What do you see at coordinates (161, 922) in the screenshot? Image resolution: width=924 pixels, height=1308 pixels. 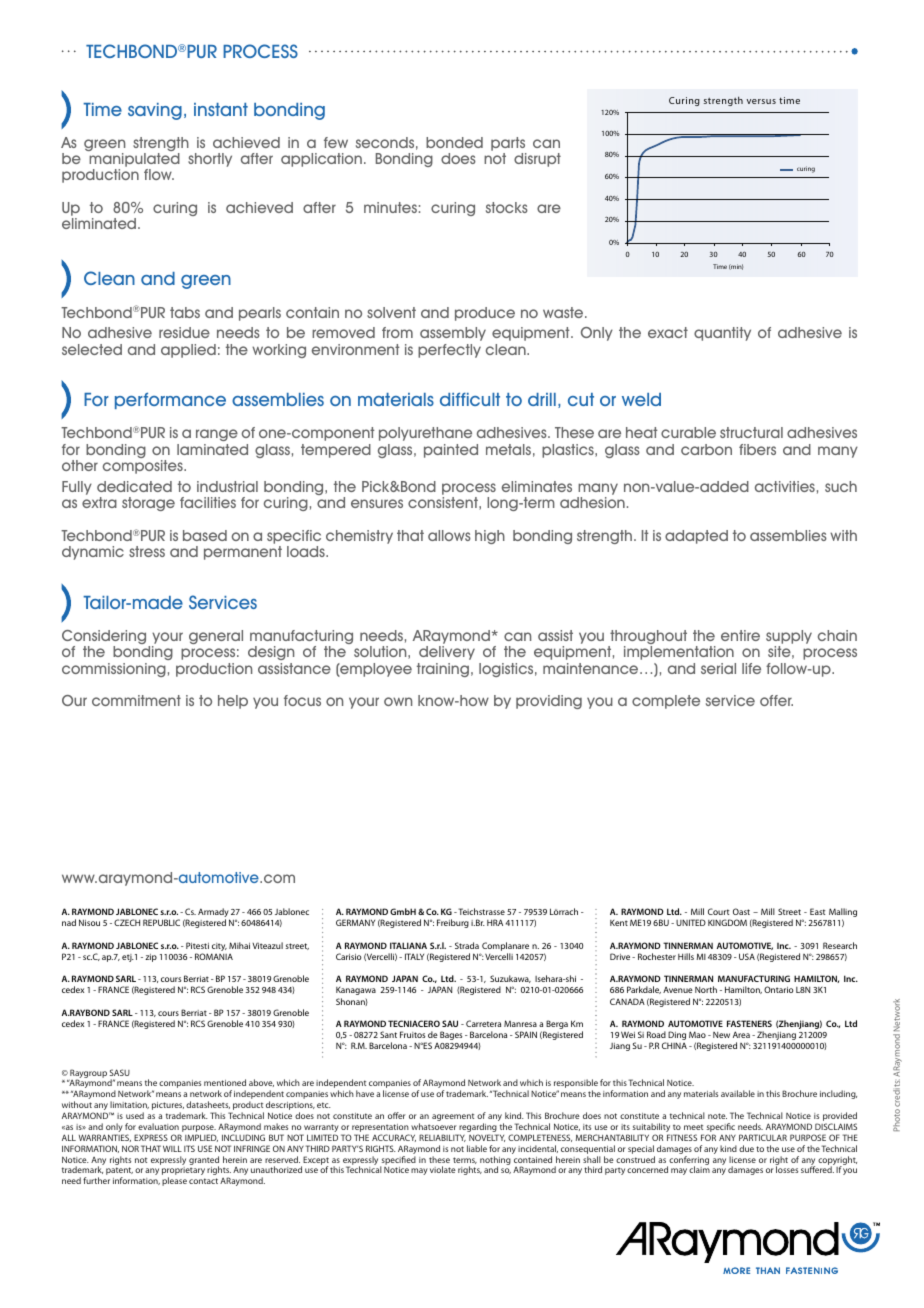 I see `REPUBLIC` at bounding box center [161, 922].
